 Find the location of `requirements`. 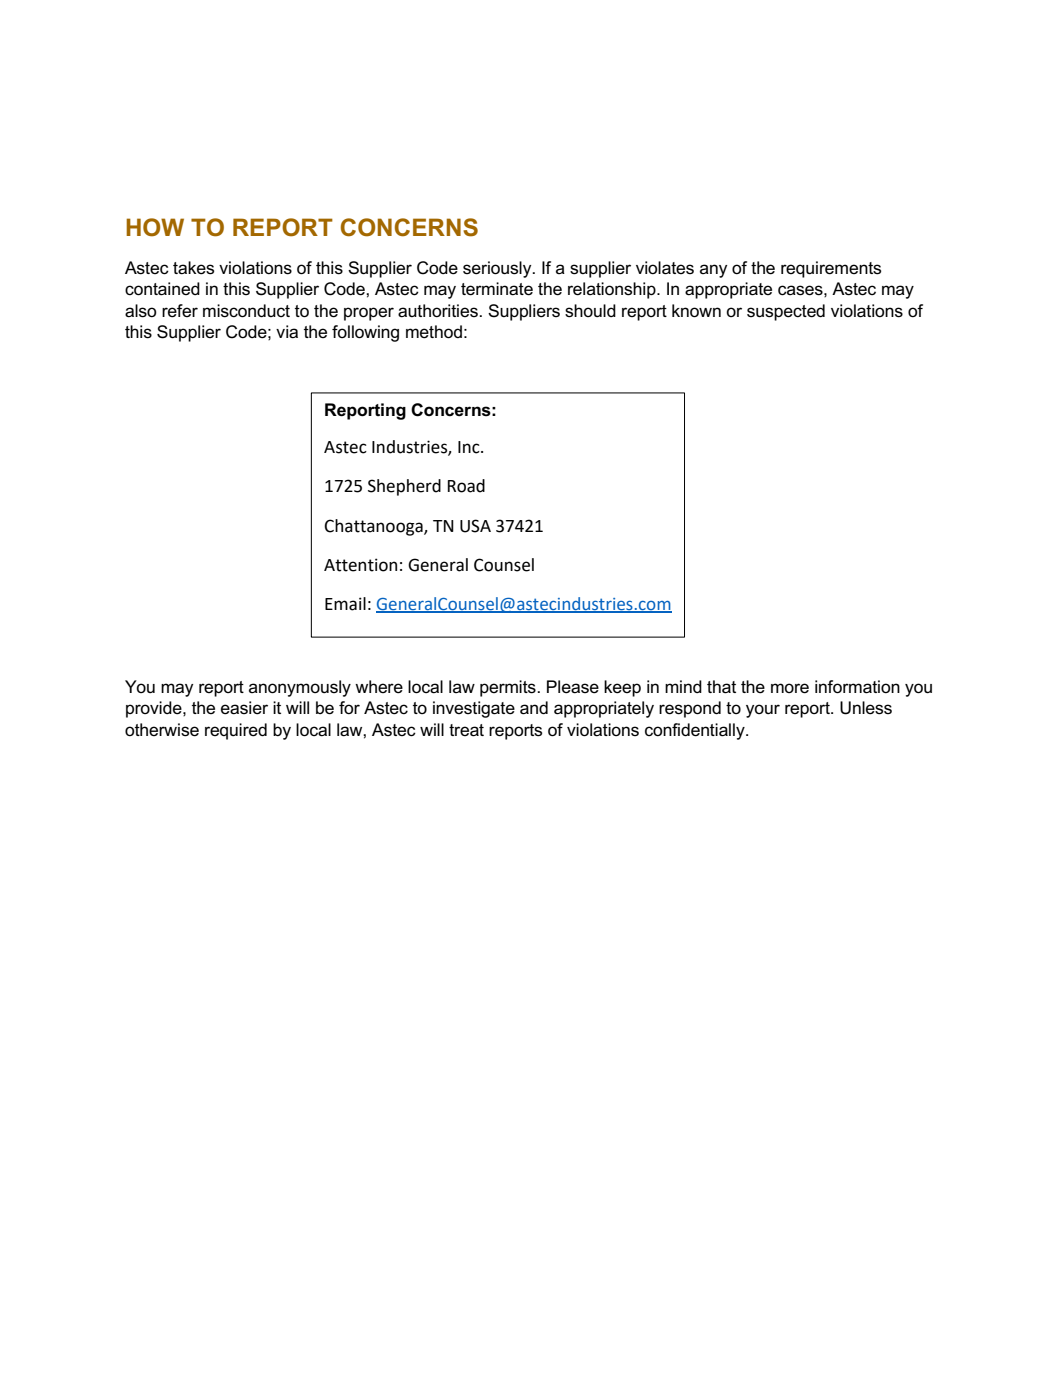

requirements is located at coordinates (831, 269).
